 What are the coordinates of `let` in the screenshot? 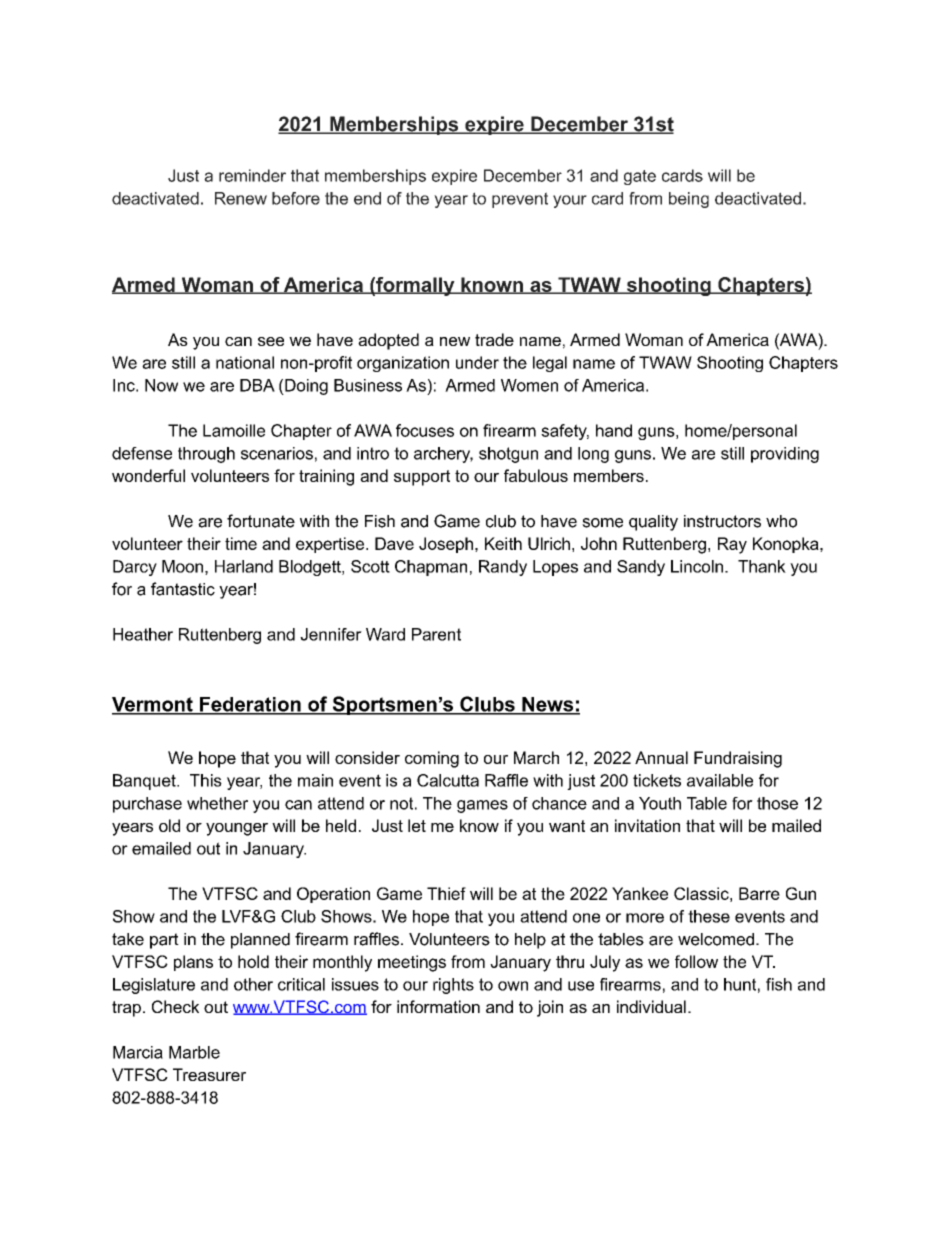 It's located at (417, 825).
